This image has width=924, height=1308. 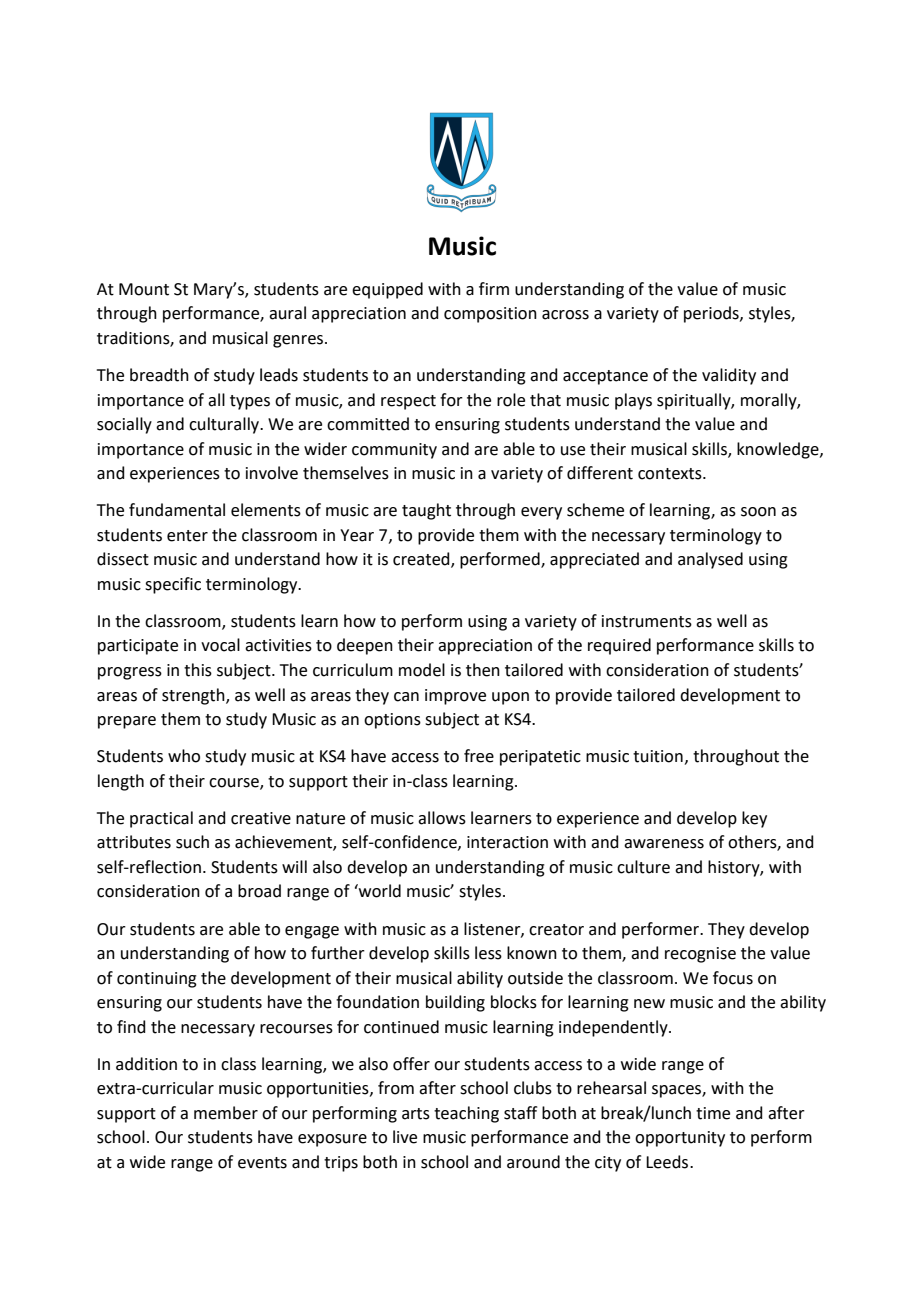 What do you see at coordinates (226, 1113) in the image?
I see `member` at bounding box center [226, 1113].
